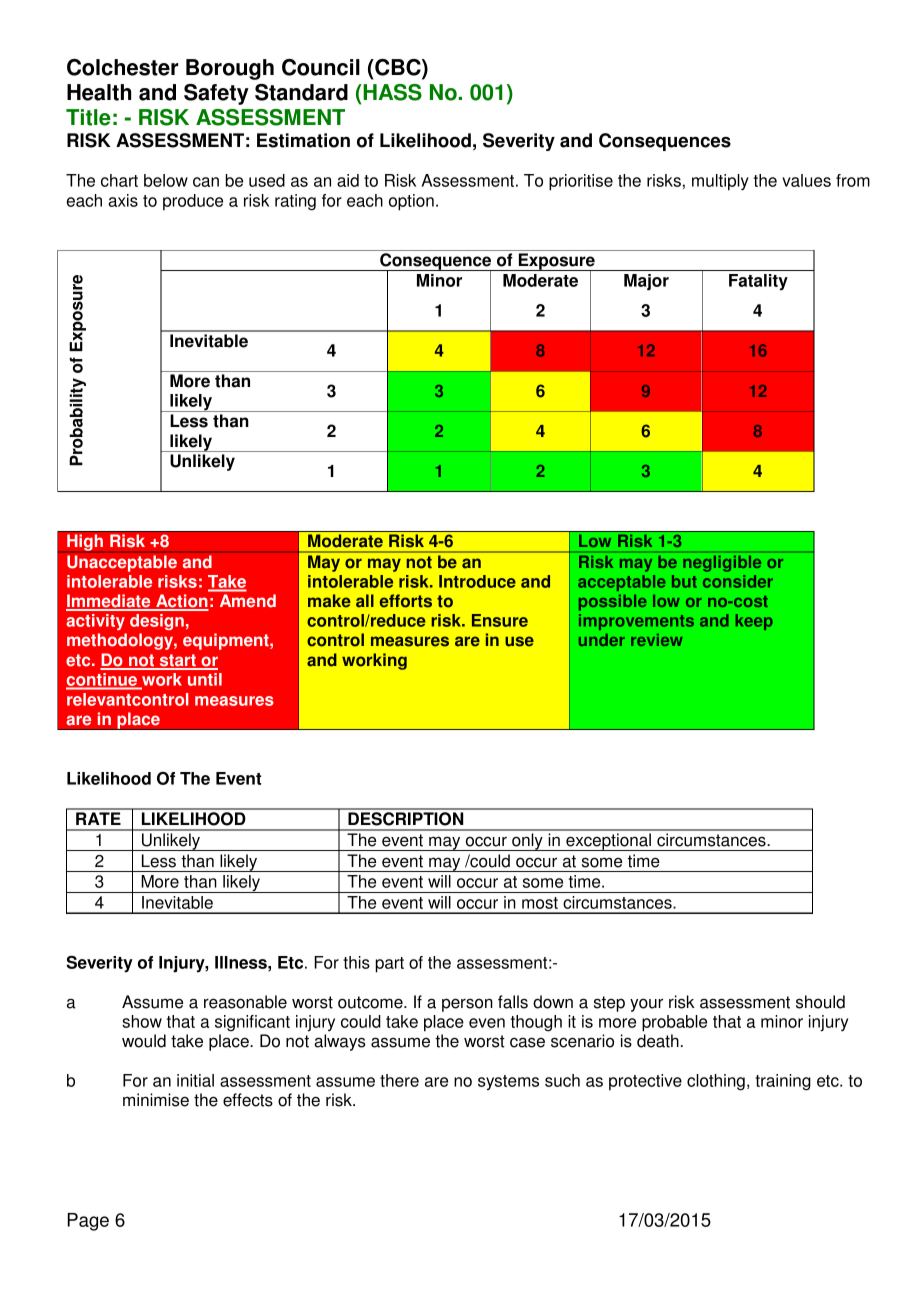  I want to click on values, so click(806, 180).
